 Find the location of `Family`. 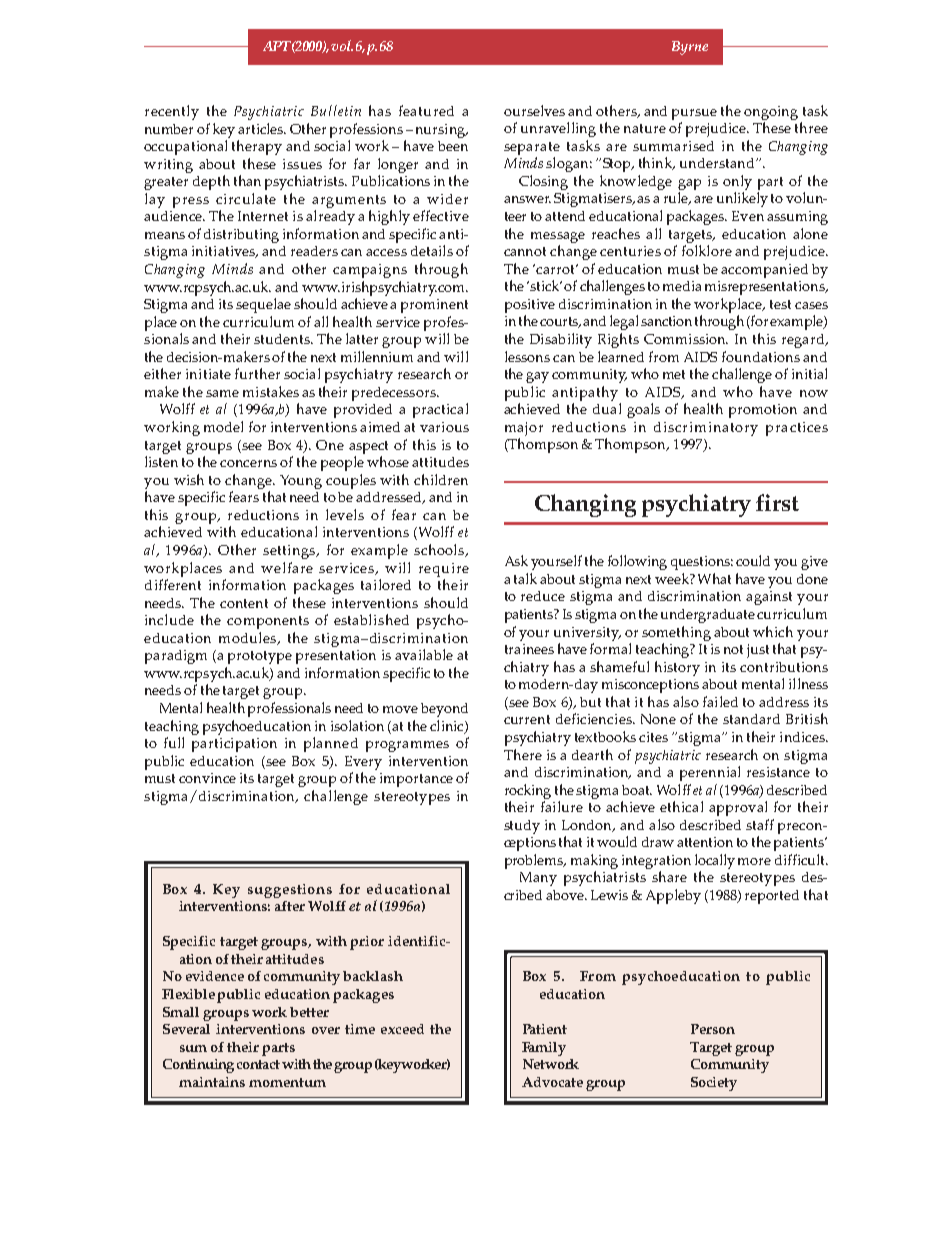

Family is located at coordinates (544, 1049).
